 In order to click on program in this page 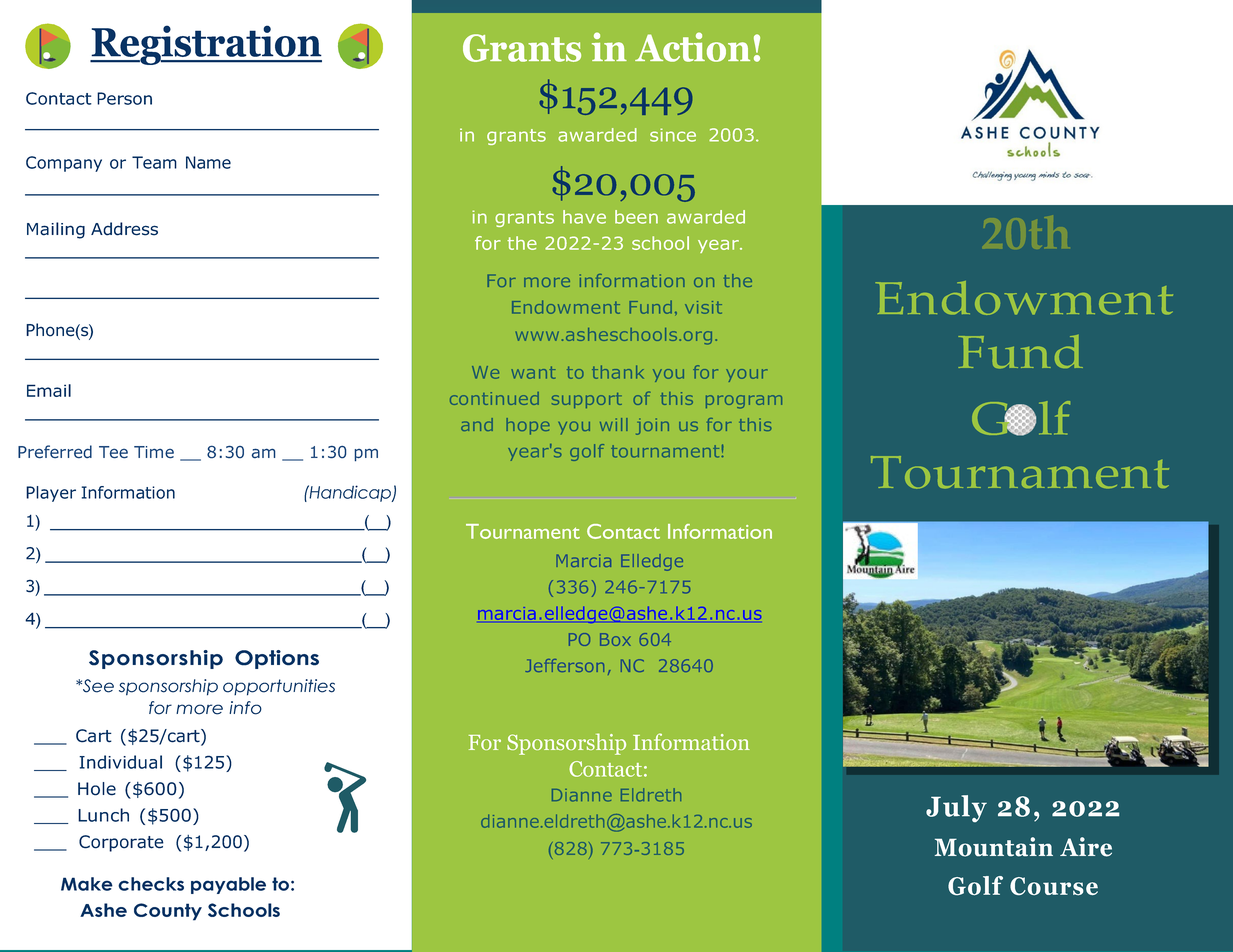, I will do `click(744, 402)`.
